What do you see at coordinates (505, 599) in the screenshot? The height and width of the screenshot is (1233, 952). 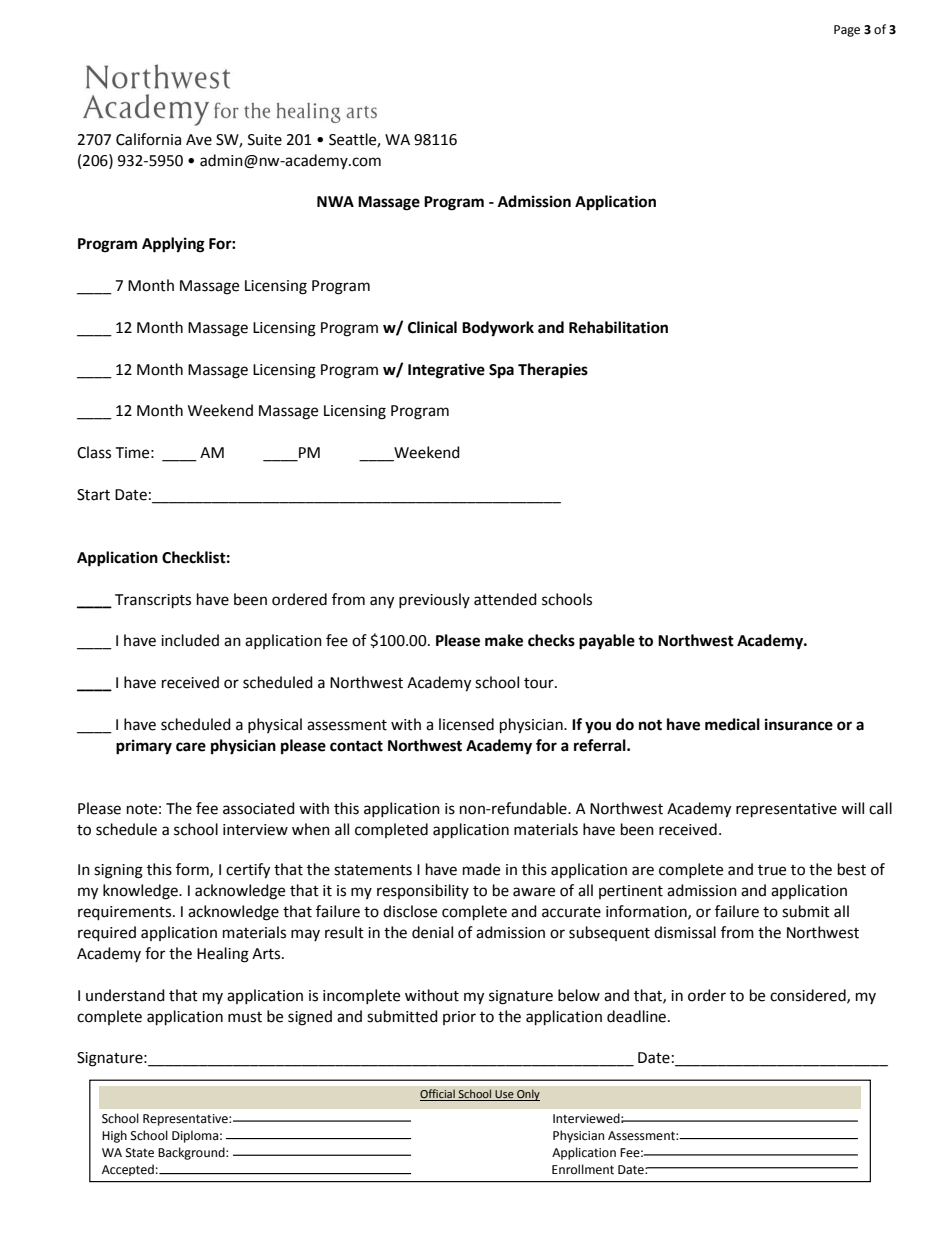 I see `attended` at bounding box center [505, 599].
